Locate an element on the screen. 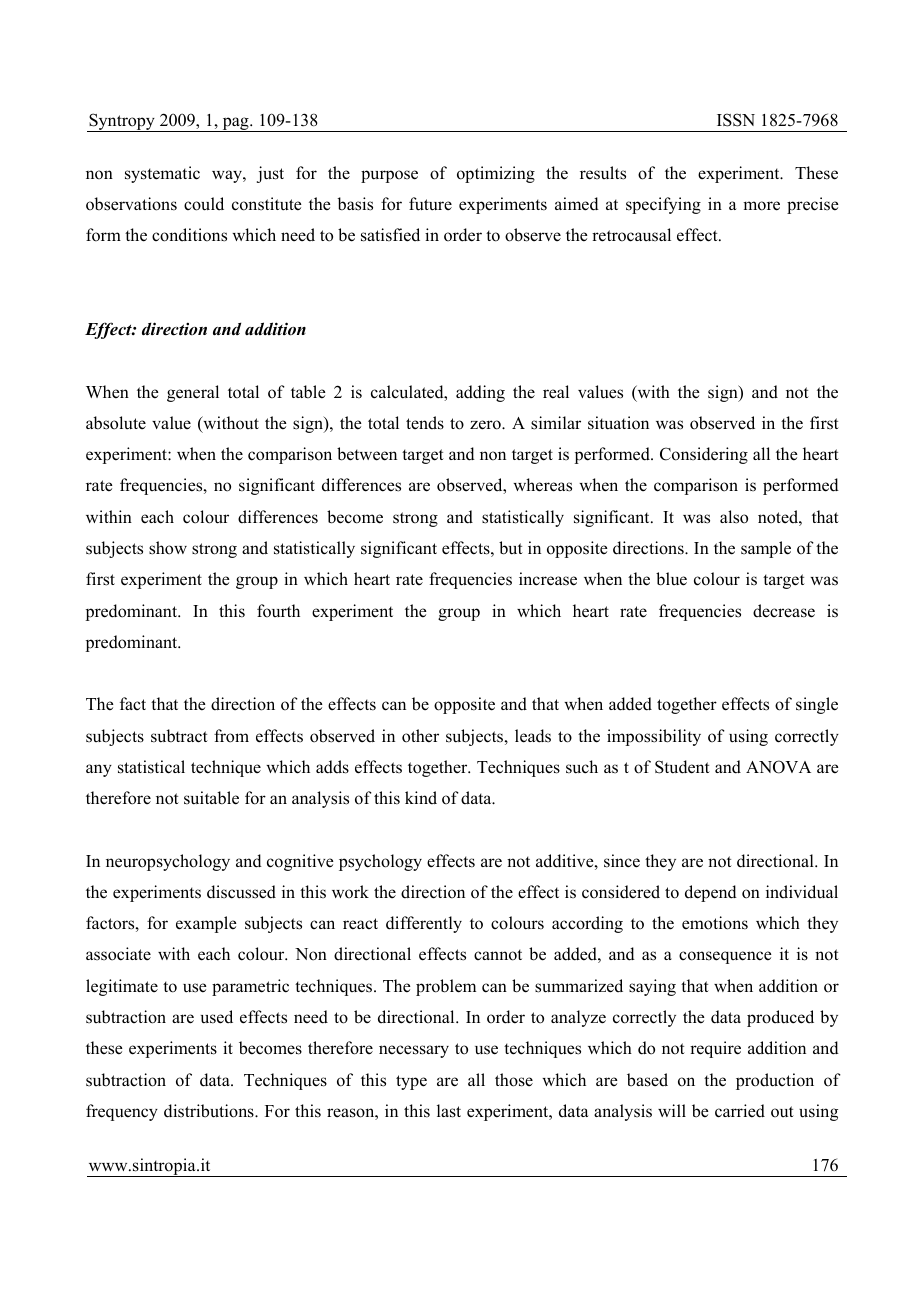  optimizing is located at coordinates (496, 174).
